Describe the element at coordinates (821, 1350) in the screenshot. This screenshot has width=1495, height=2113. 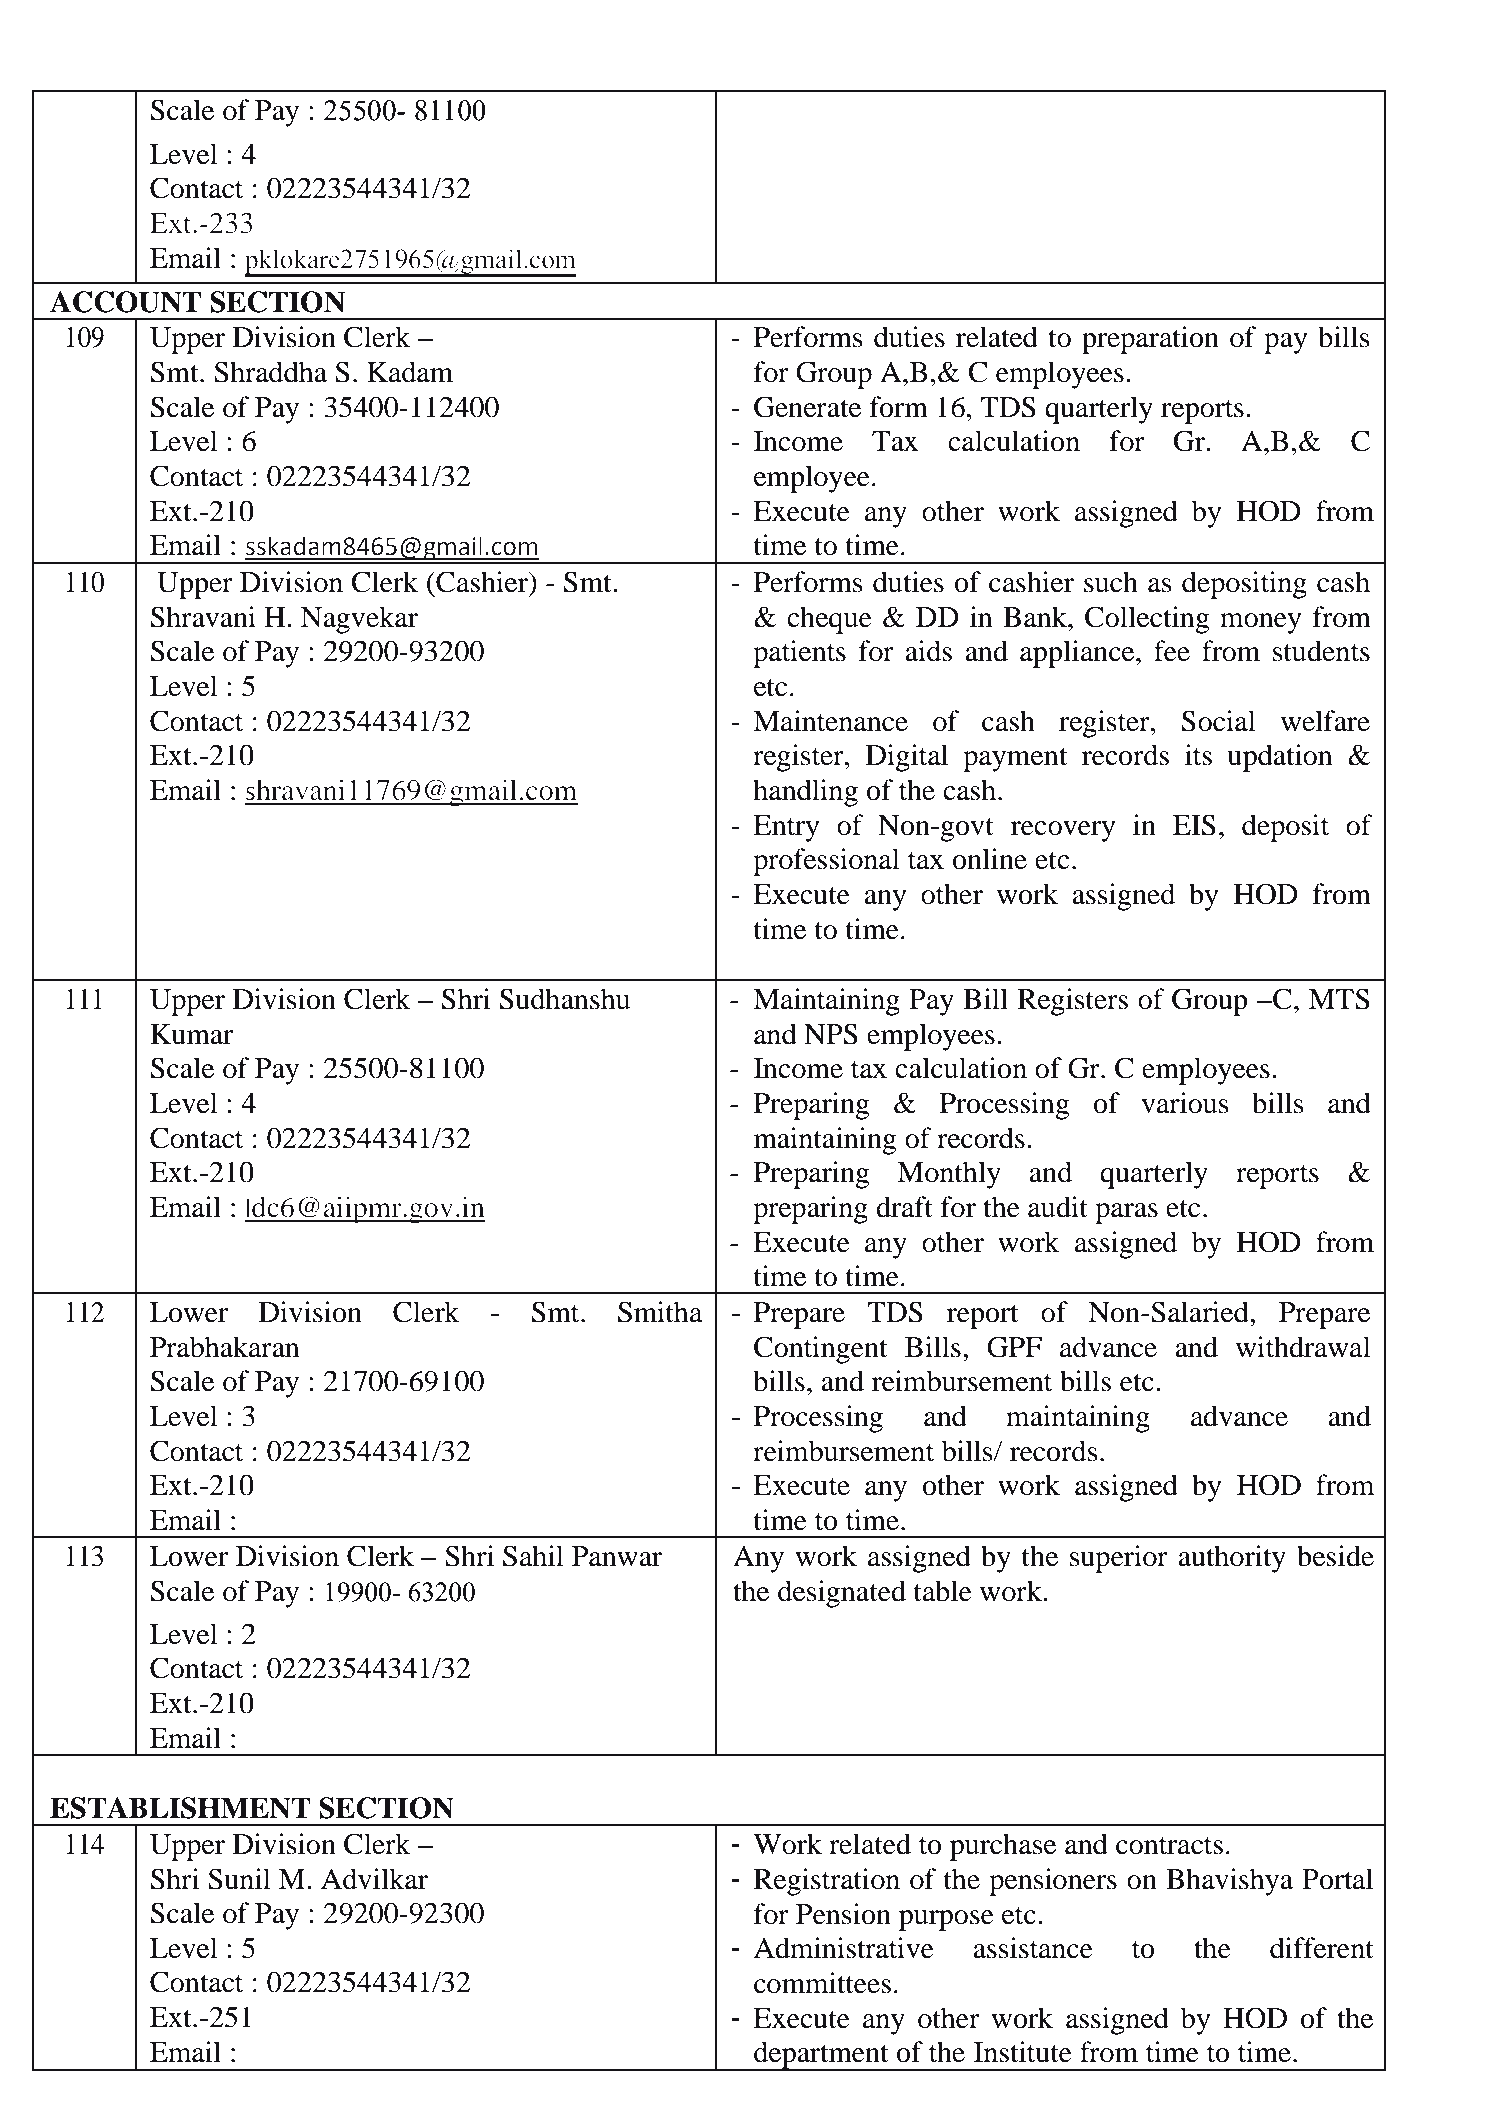
I see `Contingent` at that location.
